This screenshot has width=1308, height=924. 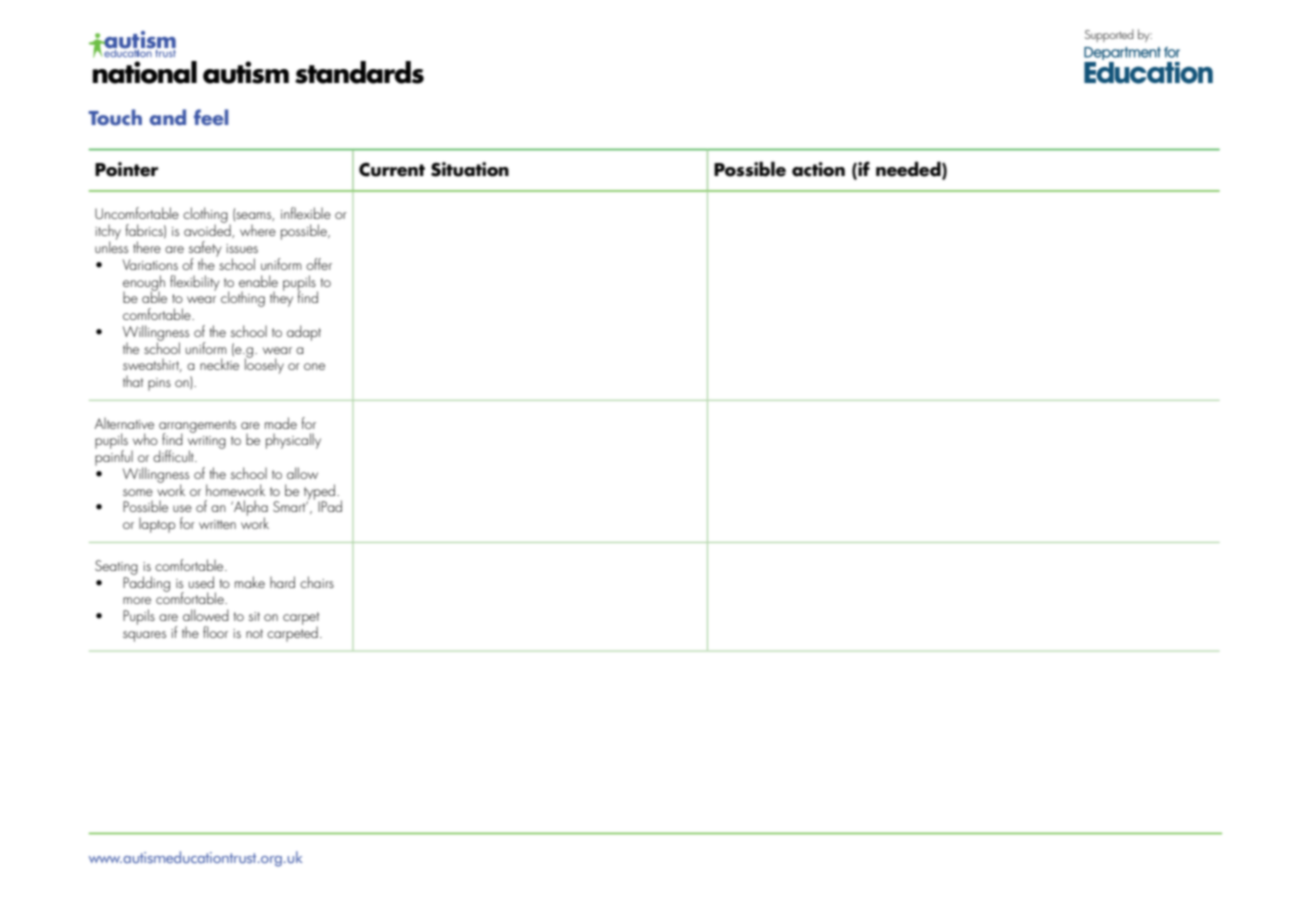 What do you see at coordinates (144, 72) in the screenshot?
I see `national` at bounding box center [144, 72].
